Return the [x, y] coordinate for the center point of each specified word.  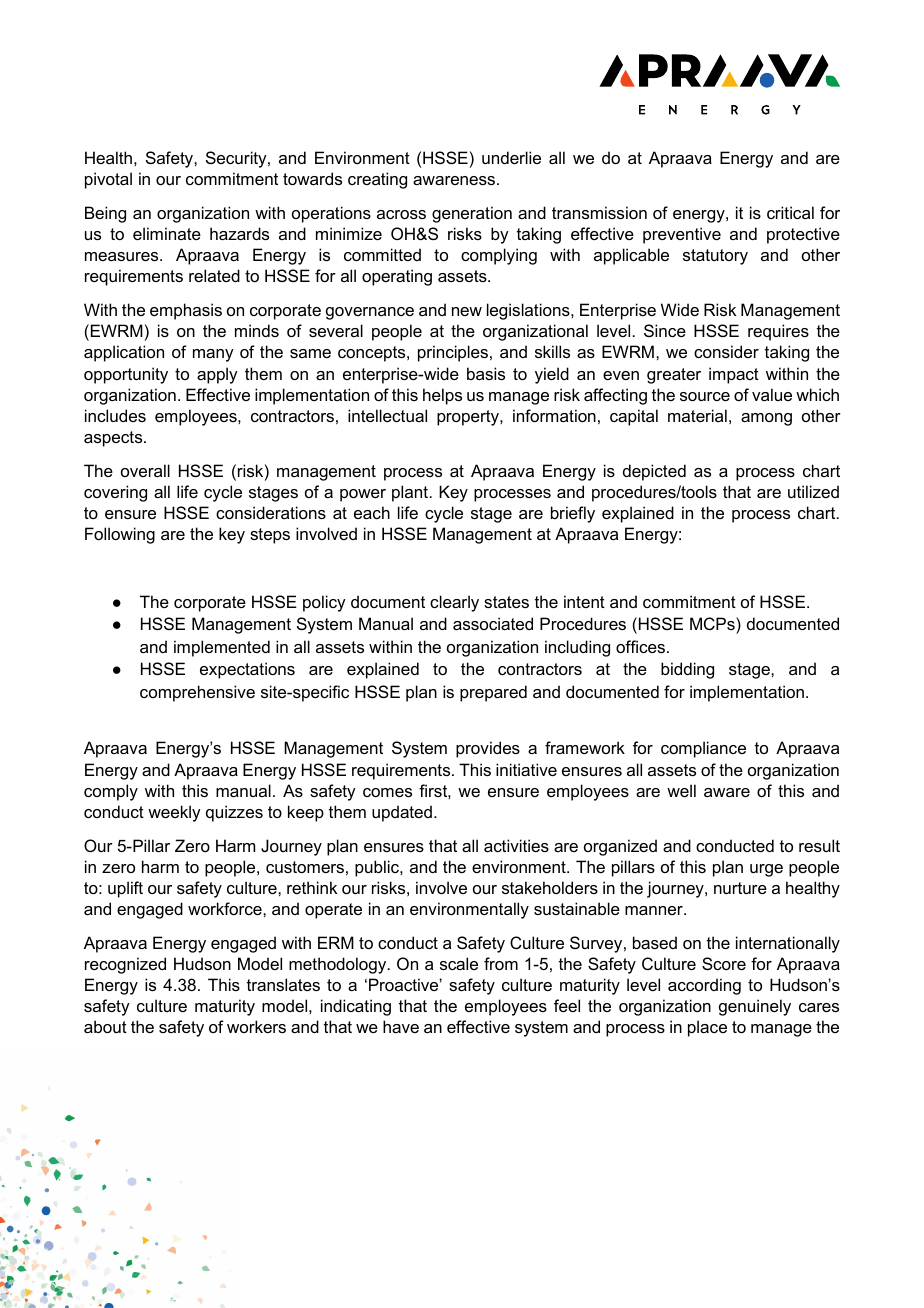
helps [442, 396]
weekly [174, 813]
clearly [454, 603]
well [681, 790]
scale [459, 963]
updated [402, 813]
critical [790, 212]
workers [256, 1026]
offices [642, 646]
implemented [222, 648]
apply [217, 375]
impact [734, 375]
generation [472, 214]
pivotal [108, 180]
